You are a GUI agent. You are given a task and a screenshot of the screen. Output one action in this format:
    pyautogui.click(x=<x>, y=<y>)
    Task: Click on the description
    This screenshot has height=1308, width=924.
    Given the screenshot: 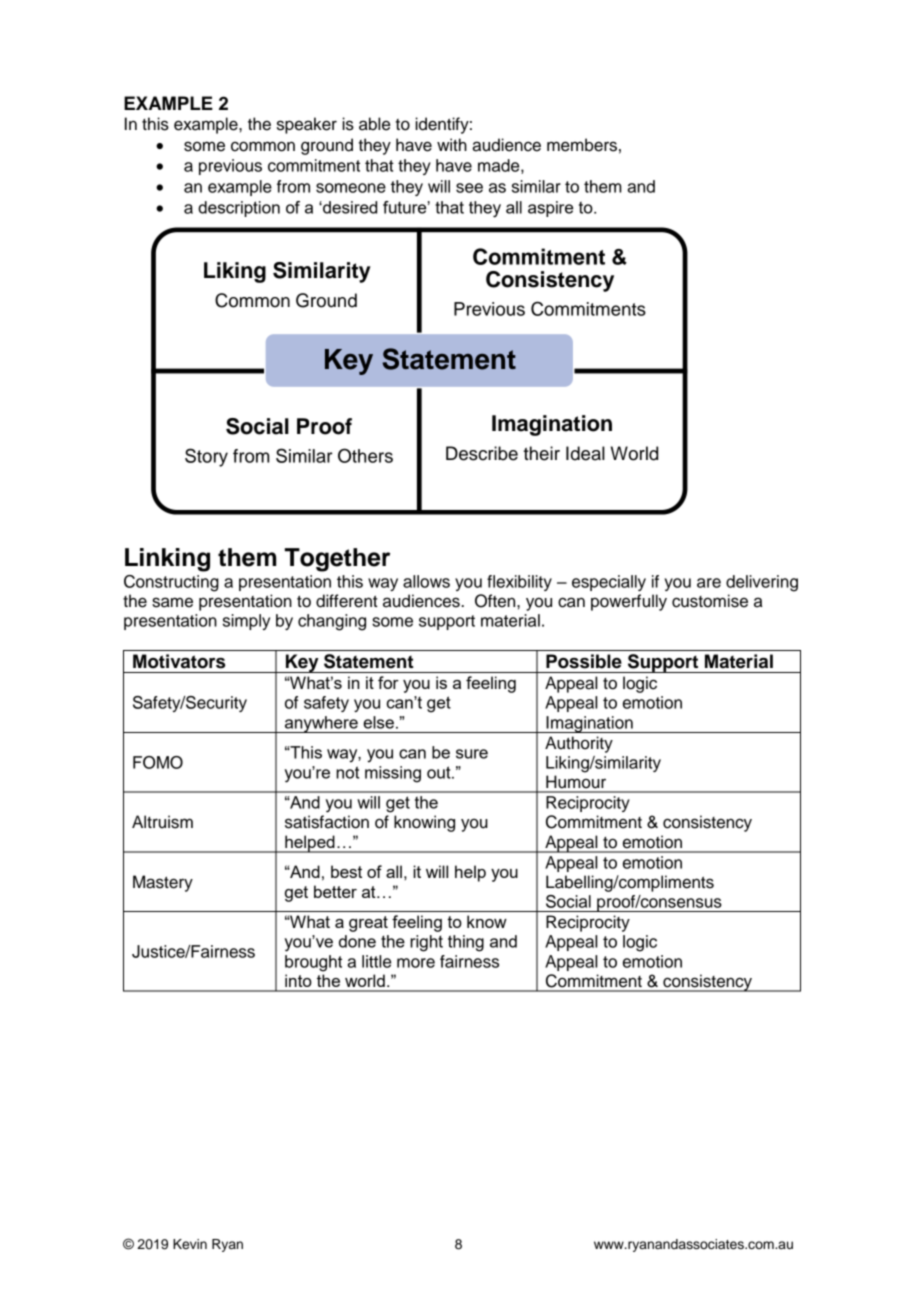 What is the action you would take?
    pyautogui.click(x=239, y=209)
